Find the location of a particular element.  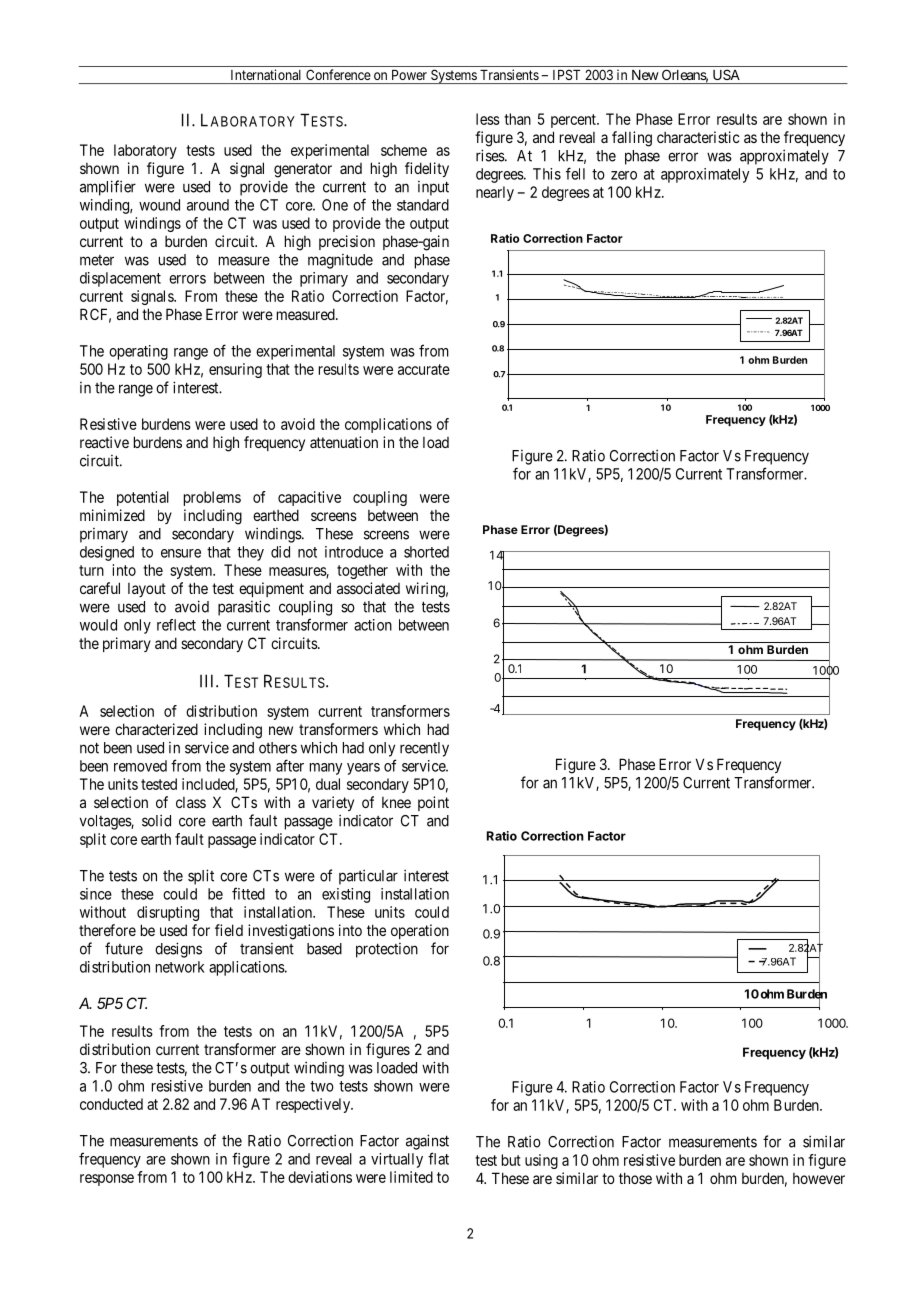

fidelity is located at coordinates (427, 169).
